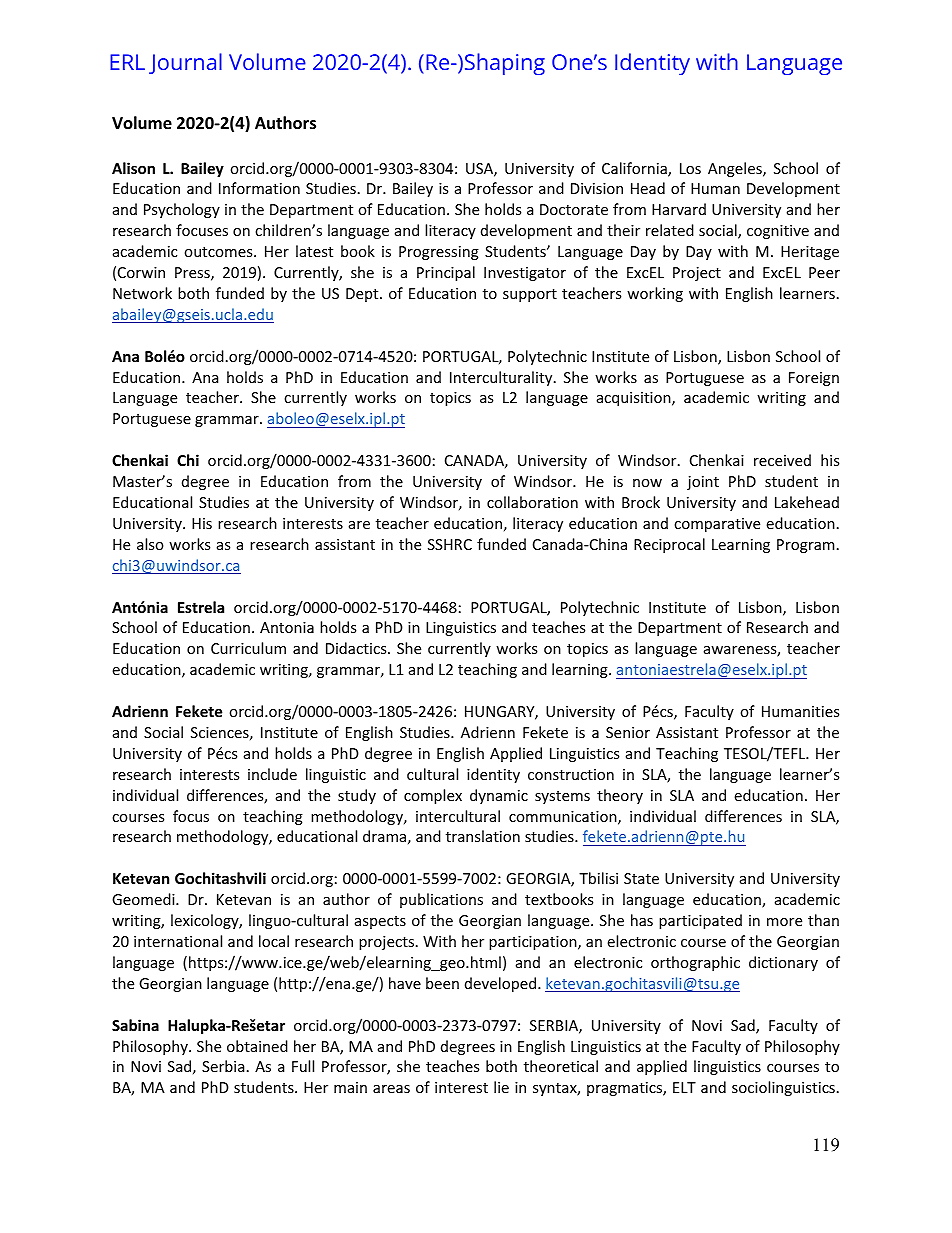 The width and height of the page is (952, 1233). Describe the element at coordinates (597, 188) in the page. I see `Division` at that location.
